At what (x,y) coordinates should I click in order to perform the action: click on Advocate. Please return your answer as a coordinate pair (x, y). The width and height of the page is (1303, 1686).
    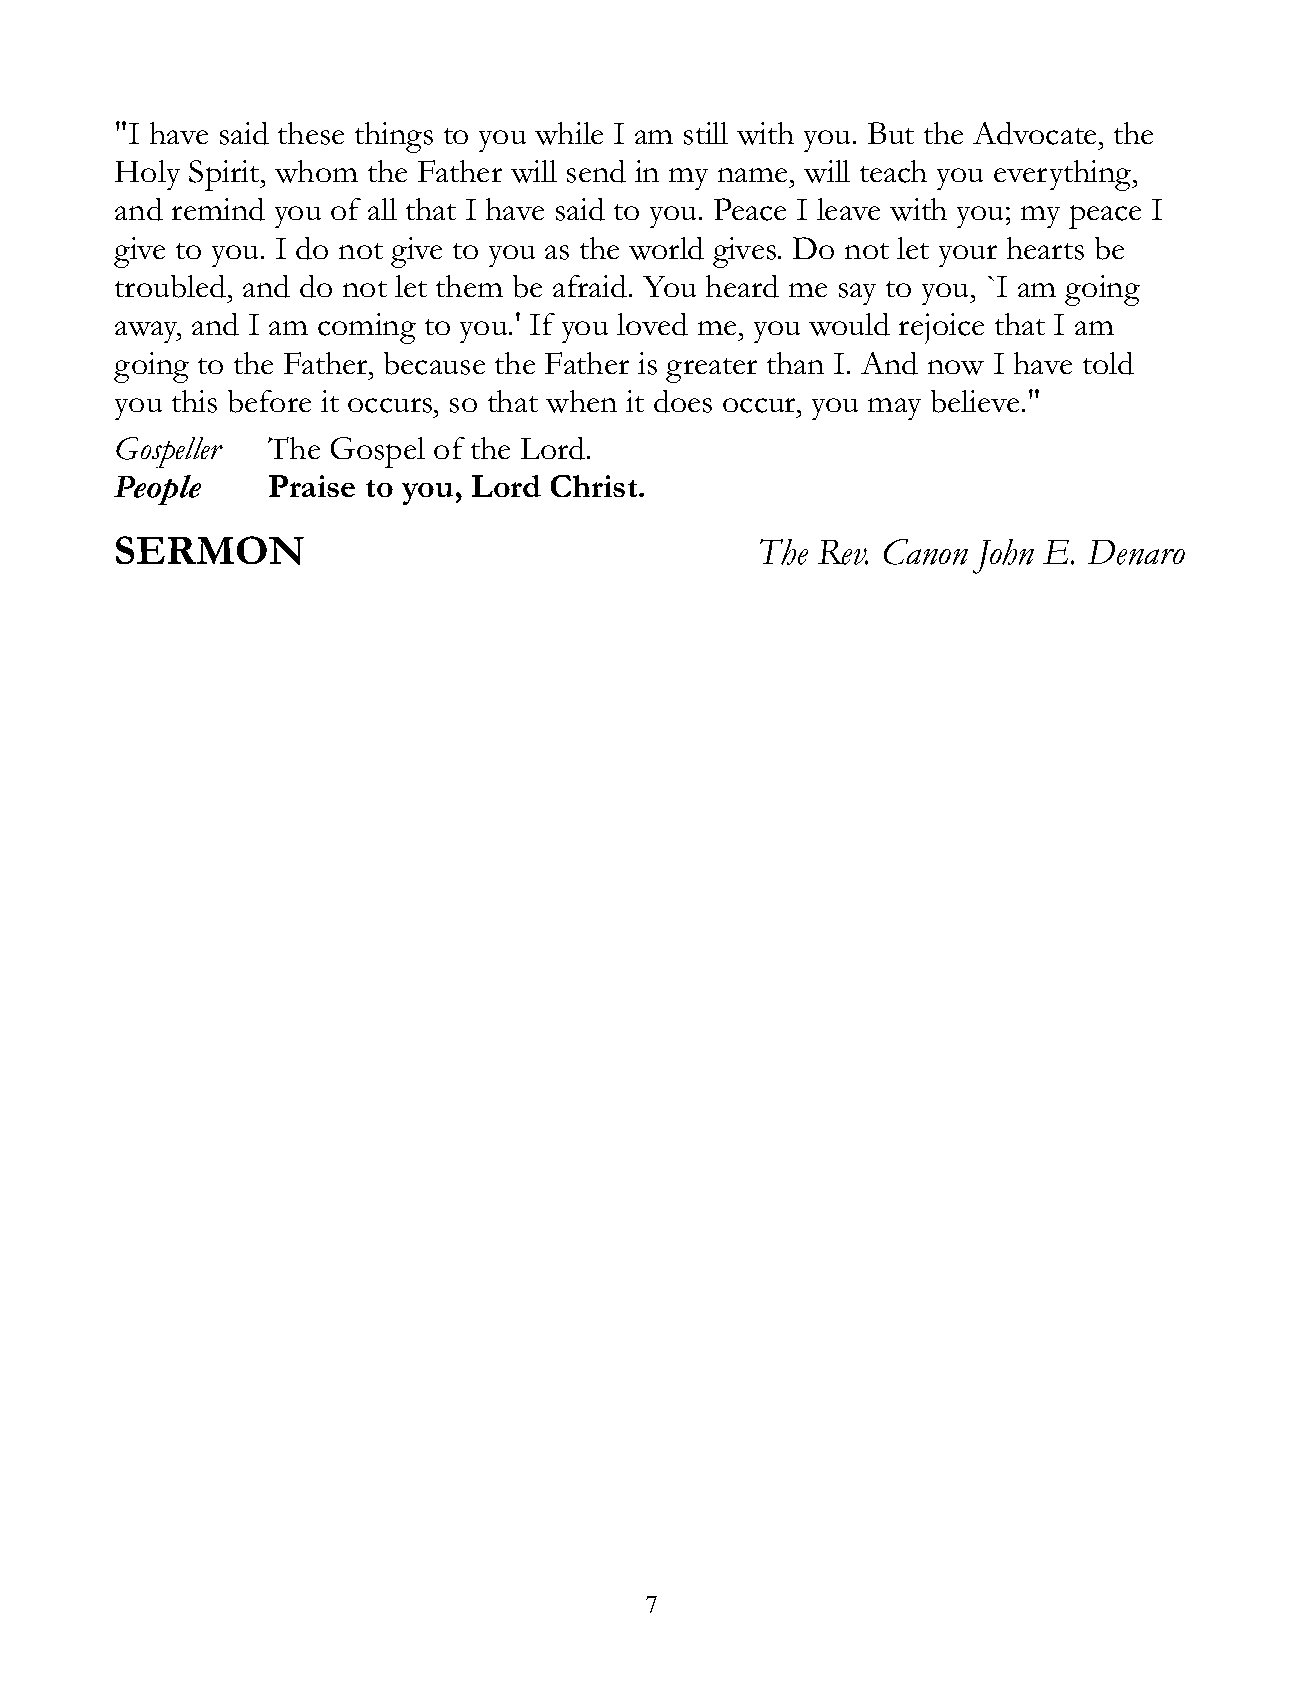
    Looking at the image, I should click on (1036, 133).
